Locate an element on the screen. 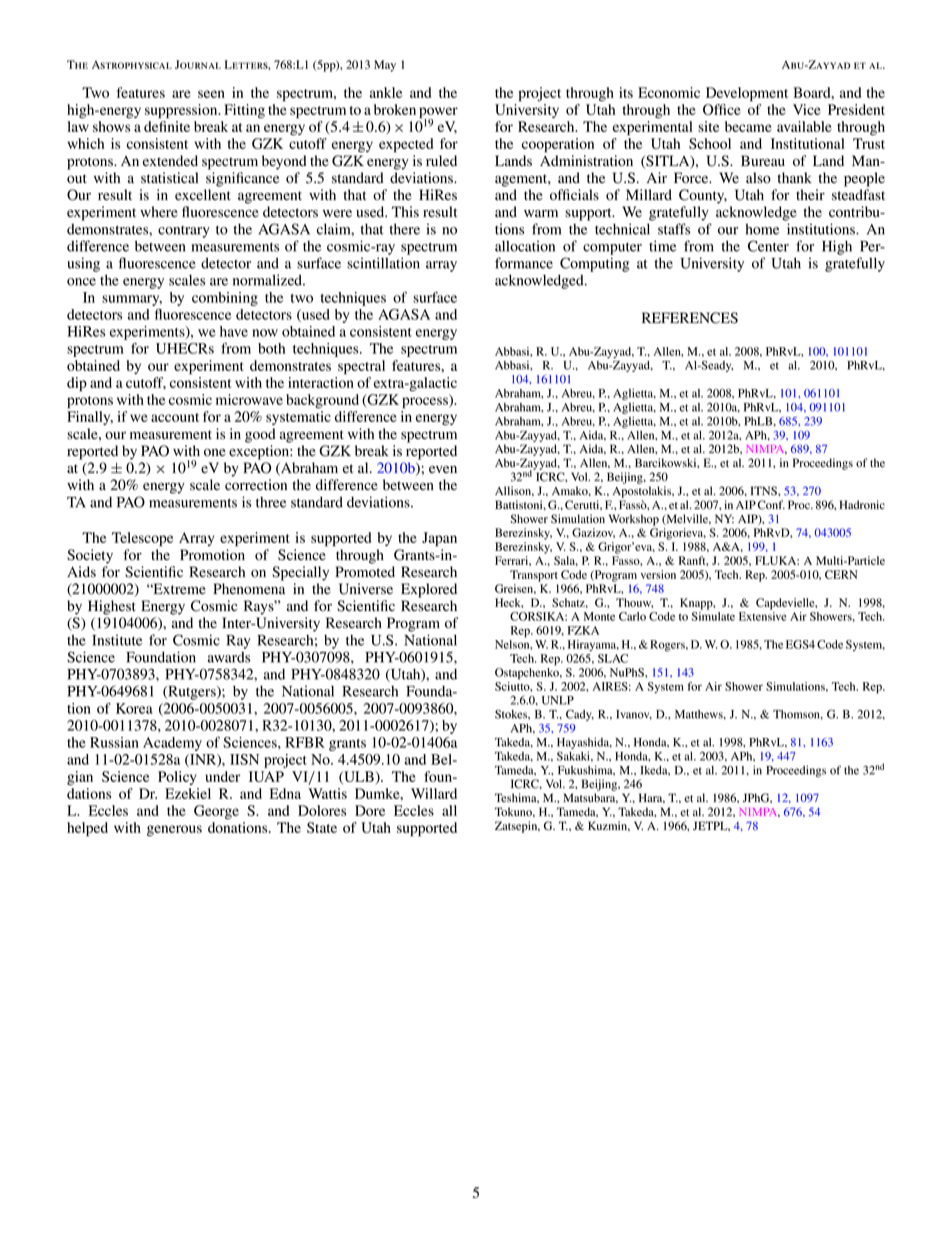 This screenshot has width=952, height=1233. even is located at coordinates (443, 469).
